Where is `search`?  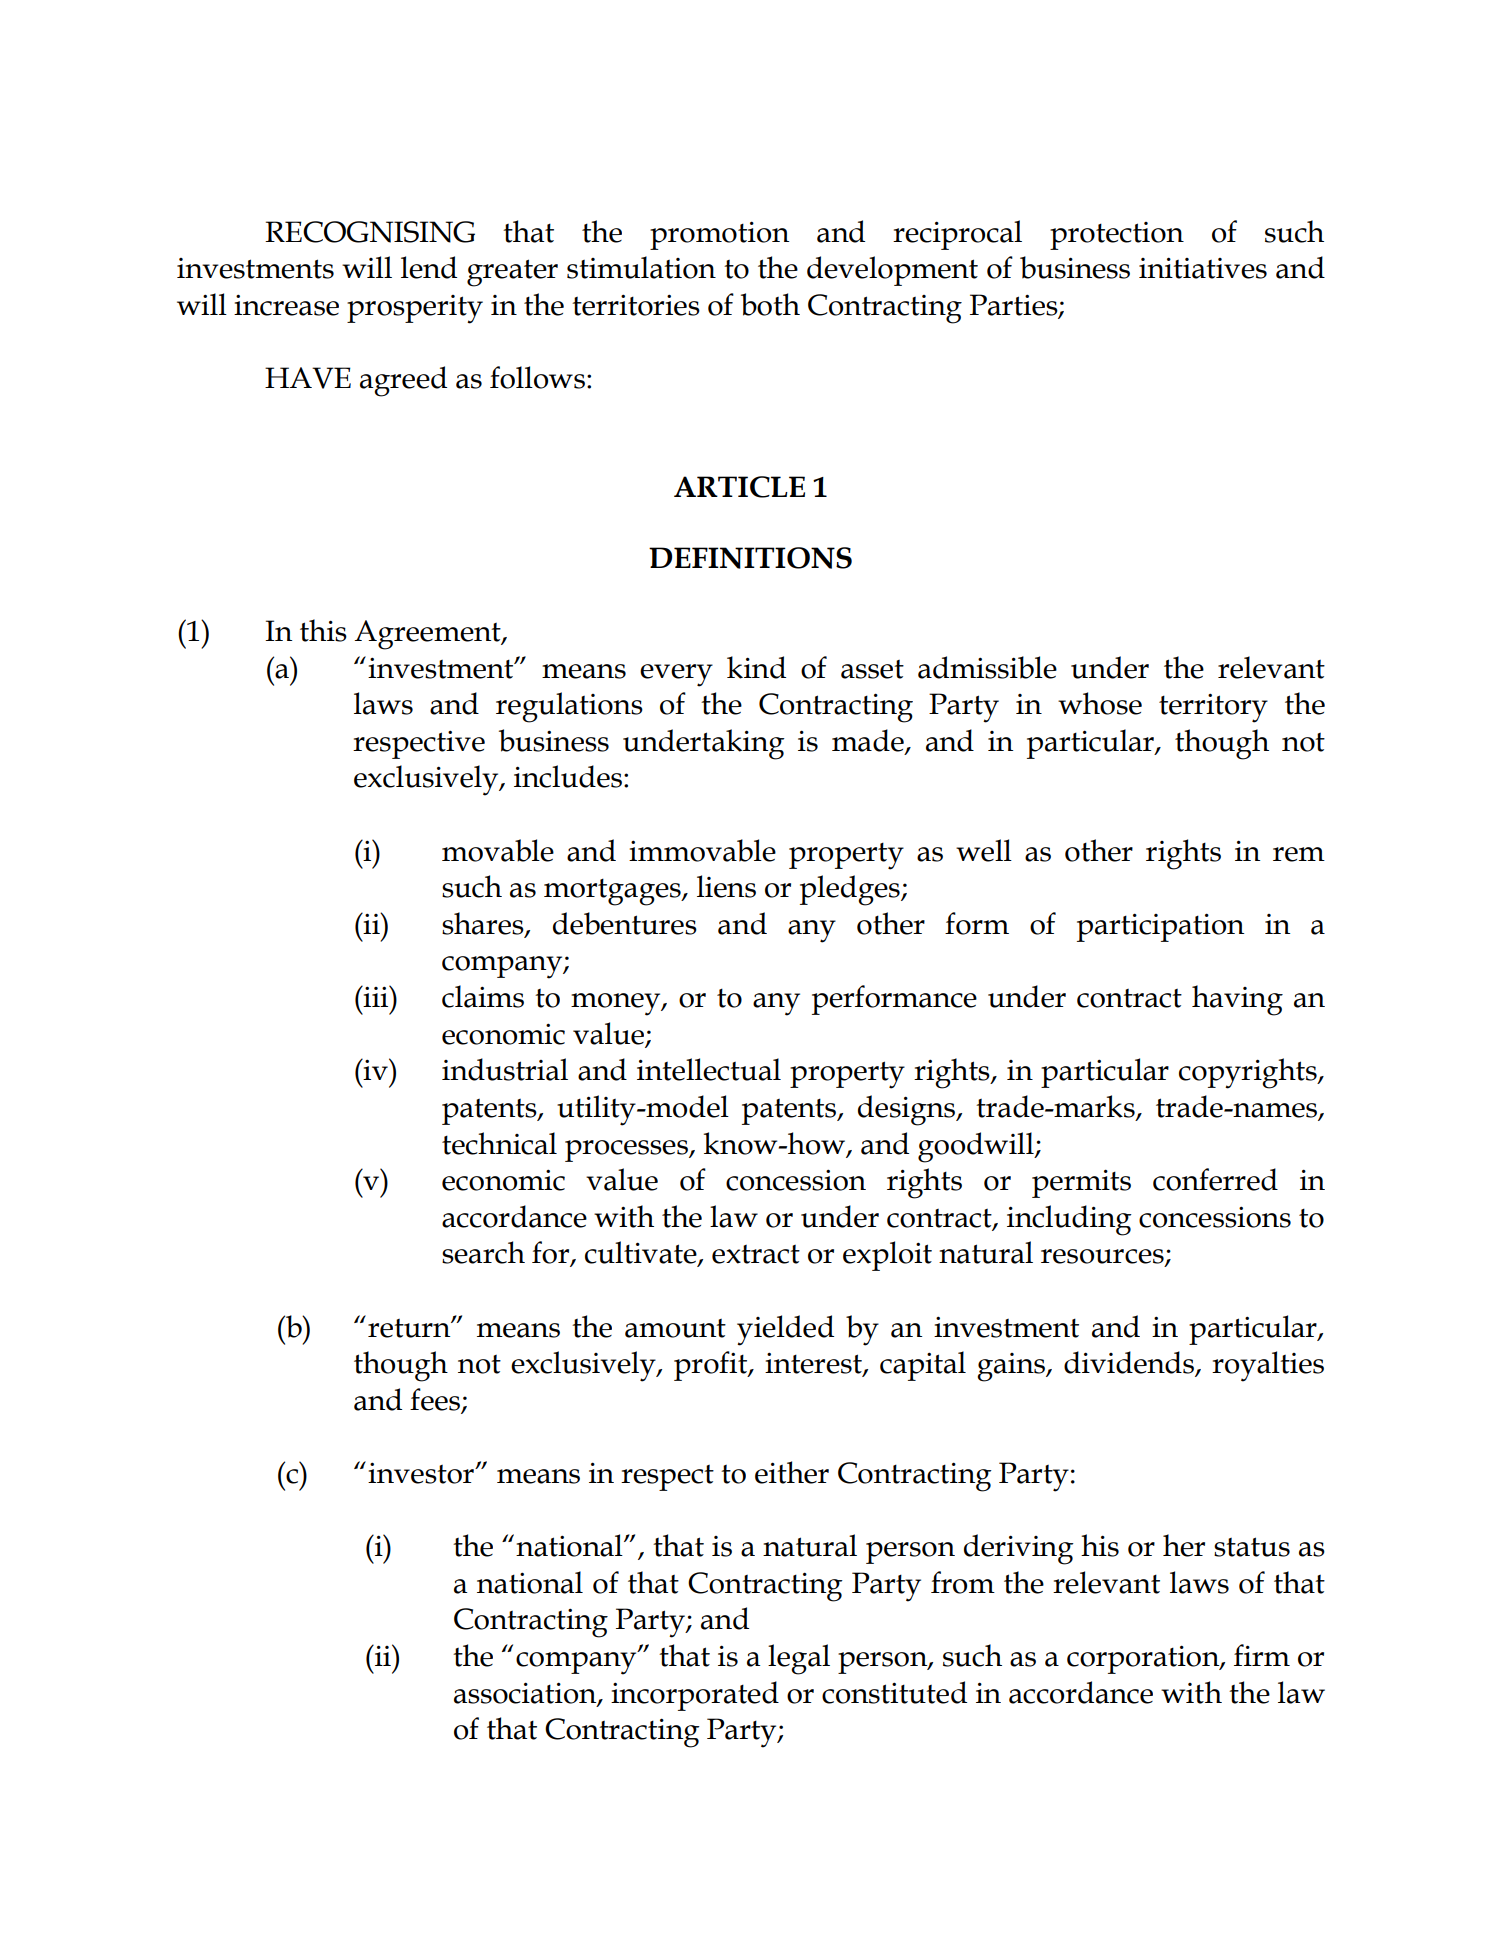 search is located at coordinates (483, 1252).
